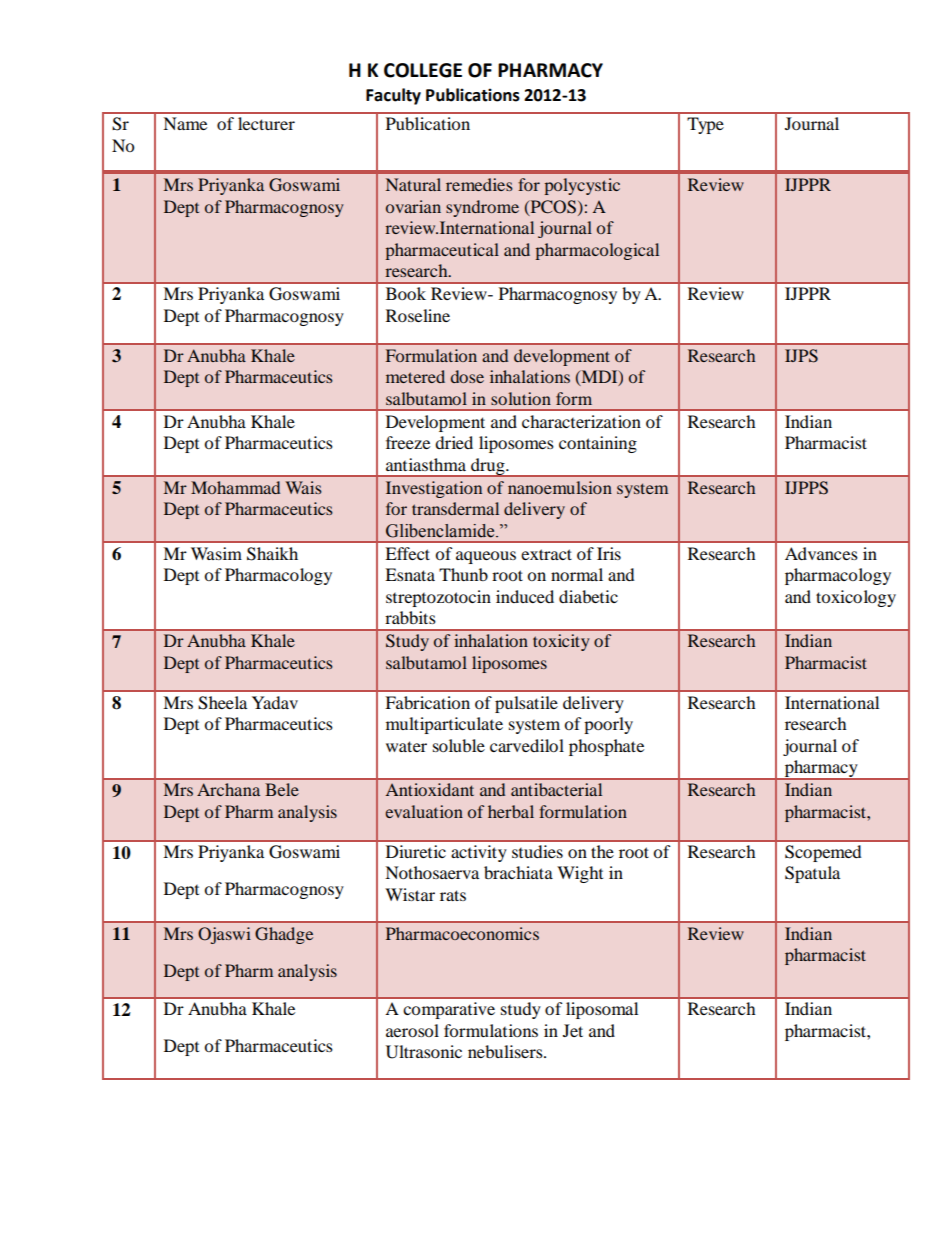 The width and height of the document is (952, 1233). What do you see at coordinates (561, 642) in the document?
I see `toxicity` at bounding box center [561, 642].
